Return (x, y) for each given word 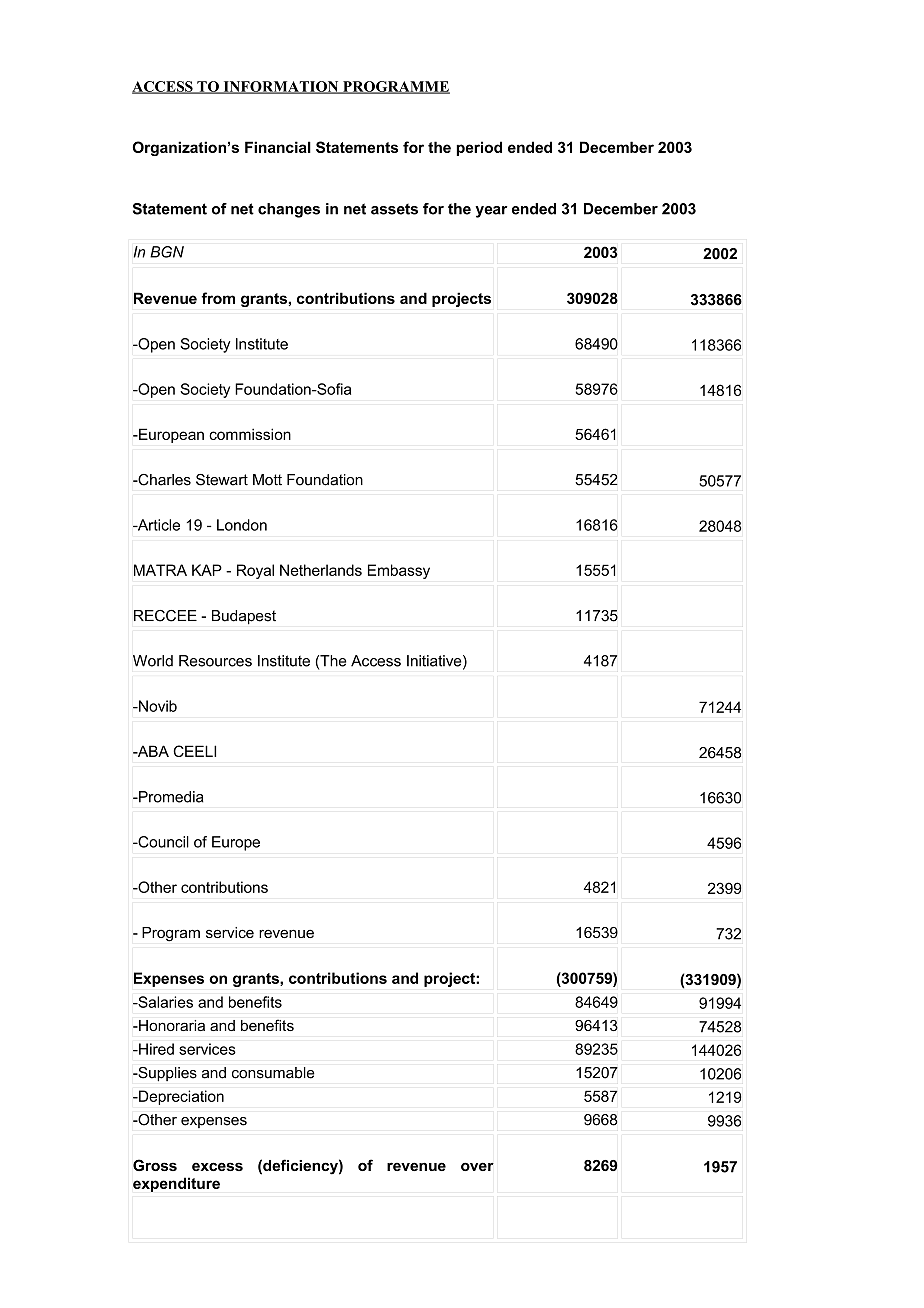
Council (162, 842)
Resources (215, 661)
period (479, 148)
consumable (273, 1073)
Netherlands (321, 570)
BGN (167, 252)
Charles (163, 480)
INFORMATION (281, 87)
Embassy (399, 571)
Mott (267, 480)
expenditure (176, 1184)
